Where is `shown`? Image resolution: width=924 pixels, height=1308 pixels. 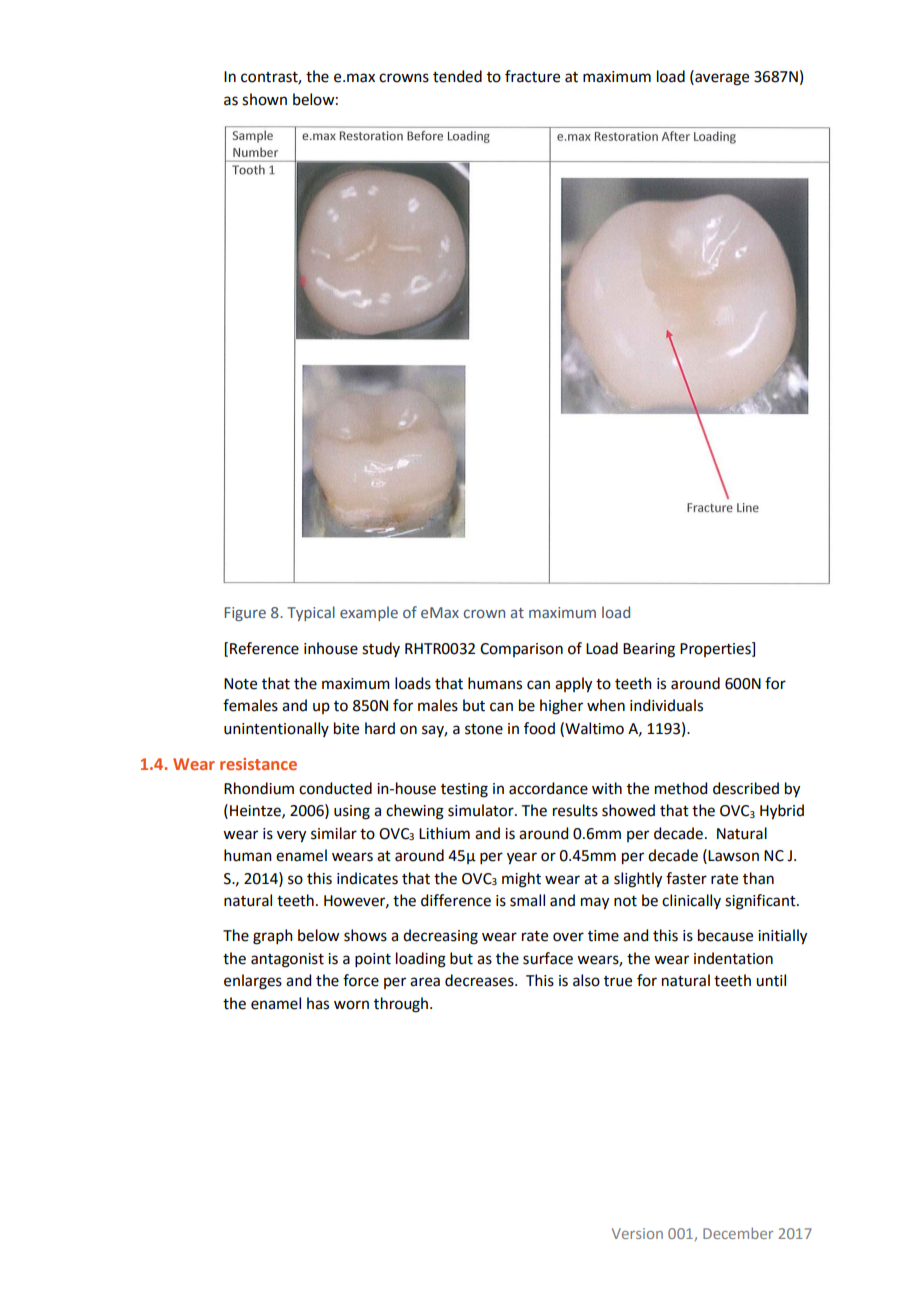
shown is located at coordinates (264, 99).
